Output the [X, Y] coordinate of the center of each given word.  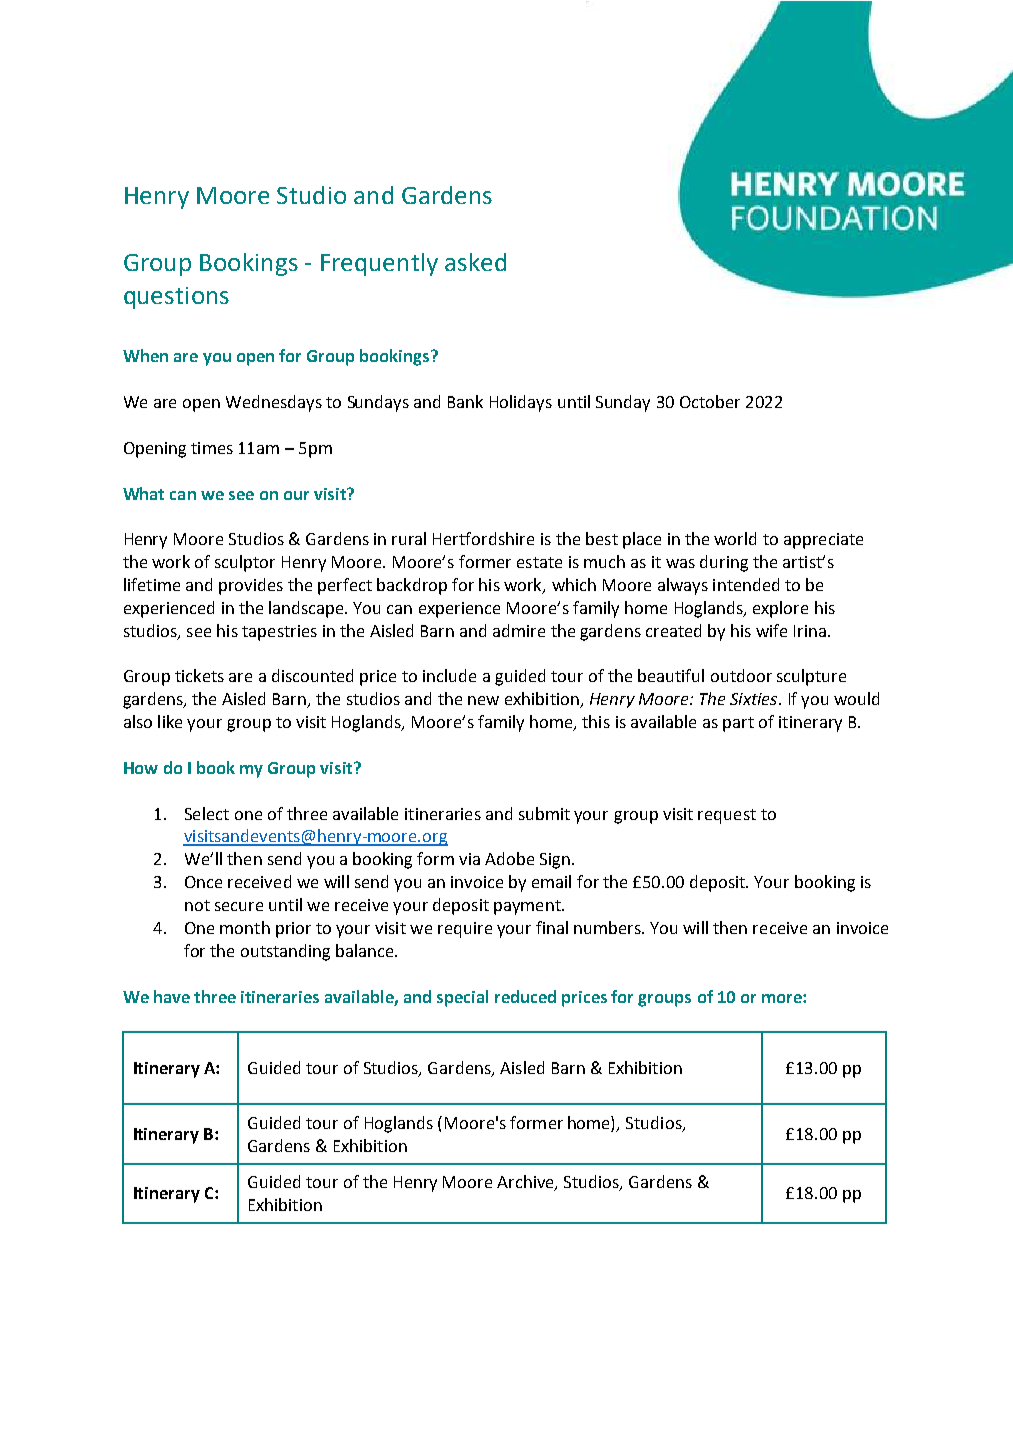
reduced [525, 996]
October [710, 401]
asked [475, 262]
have [172, 996]
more [783, 998]
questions [176, 298]
